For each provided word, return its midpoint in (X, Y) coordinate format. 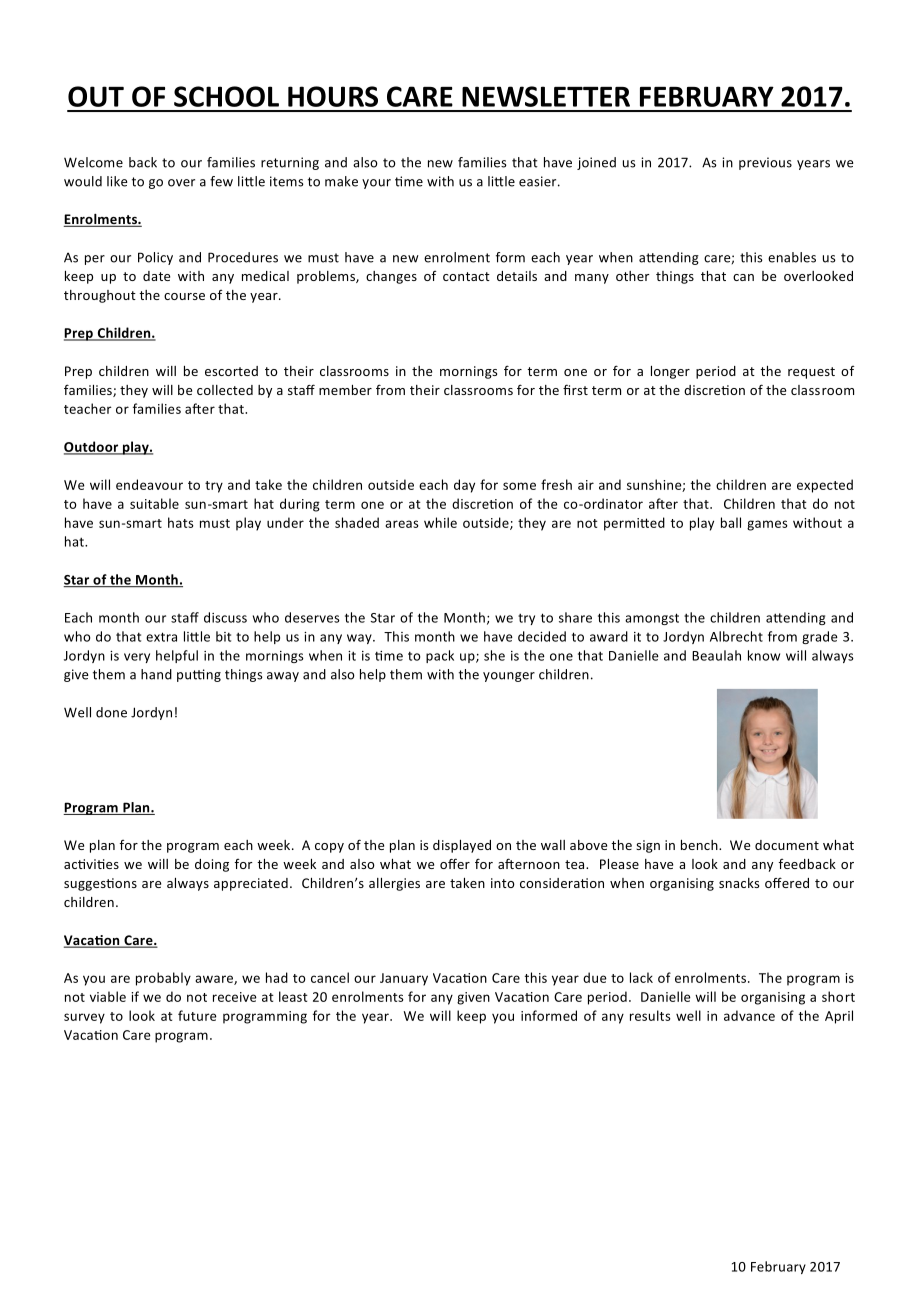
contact (466, 276)
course (184, 296)
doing (212, 865)
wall (553, 845)
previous (765, 163)
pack (440, 656)
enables (792, 257)
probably (163, 979)
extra (161, 637)
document (787, 845)
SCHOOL (226, 96)
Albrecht (736, 636)
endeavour (149, 484)
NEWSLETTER (546, 96)
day (464, 486)
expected (825, 486)
